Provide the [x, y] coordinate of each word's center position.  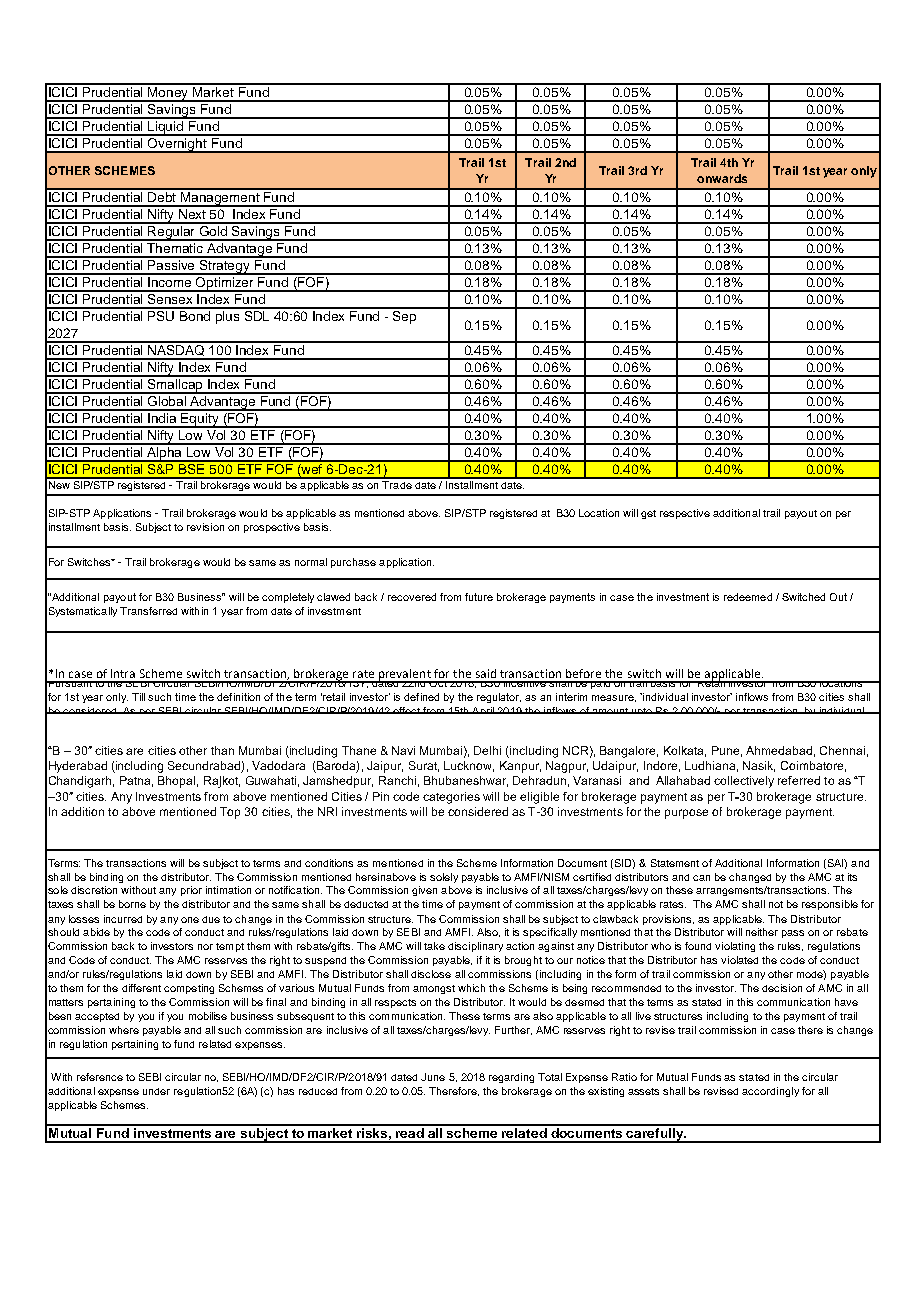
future [479, 597]
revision [205, 527]
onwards [722, 178]
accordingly [770, 1092]
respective [685, 514]
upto [642, 711]
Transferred [148, 611]
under [156, 1091]
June [433, 1077]
